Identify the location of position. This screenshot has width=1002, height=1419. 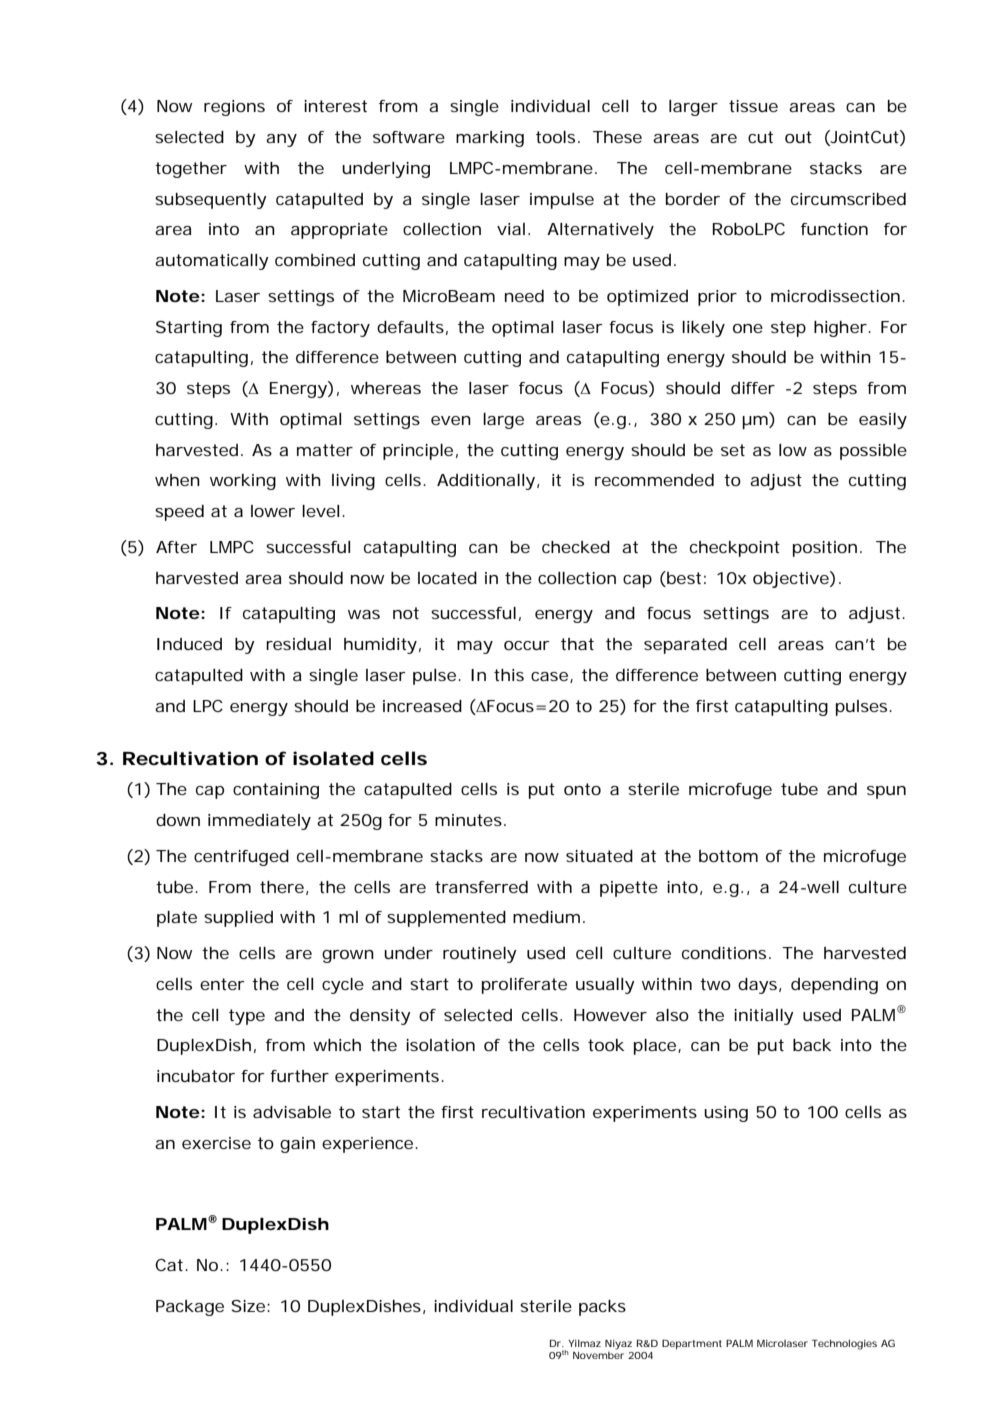
(825, 549).
